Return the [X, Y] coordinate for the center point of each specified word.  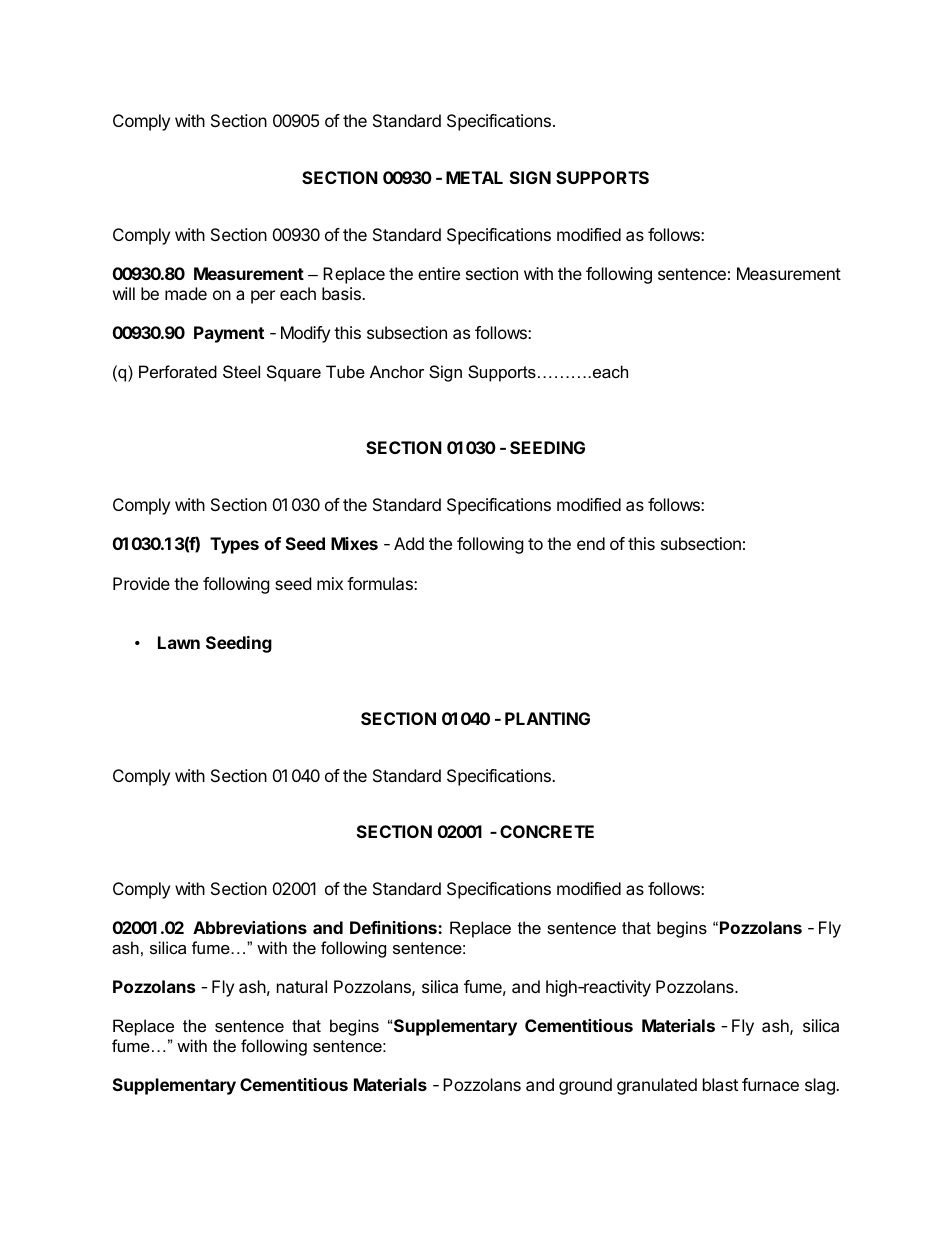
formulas [381, 583]
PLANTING [547, 718]
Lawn [179, 642]
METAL [474, 177]
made [186, 293]
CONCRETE [547, 831]
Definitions [394, 927]
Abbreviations [250, 927]
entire [439, 273]
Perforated [178, 371]
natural [302, 986]
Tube [345, 371]
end [591, 543]
